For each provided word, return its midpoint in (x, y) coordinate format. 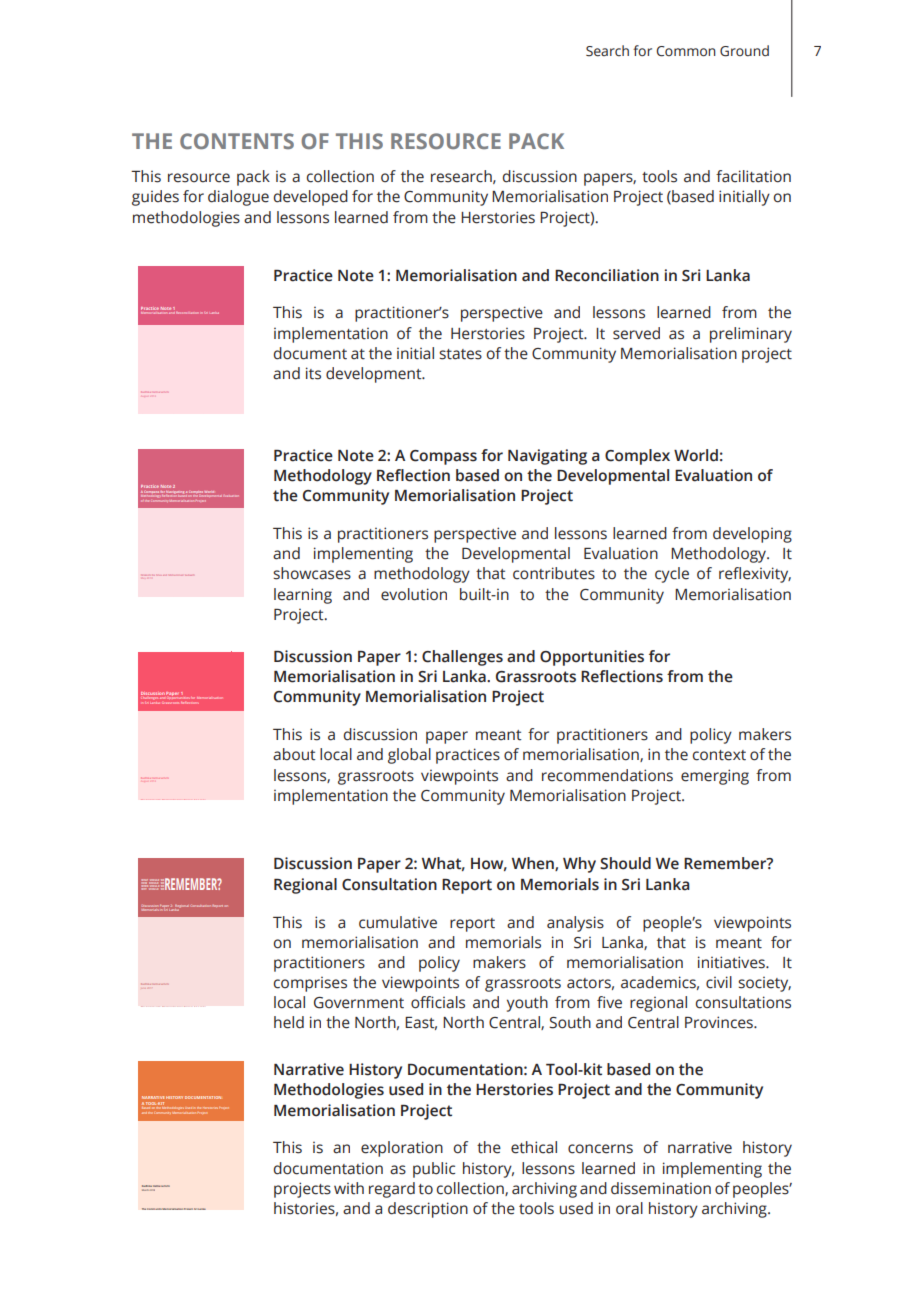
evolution (414, 594)
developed (311, 198)
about (294, 754)
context (719, 755)
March (146, 1188)
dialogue (238, 198)
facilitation (753, 176)
